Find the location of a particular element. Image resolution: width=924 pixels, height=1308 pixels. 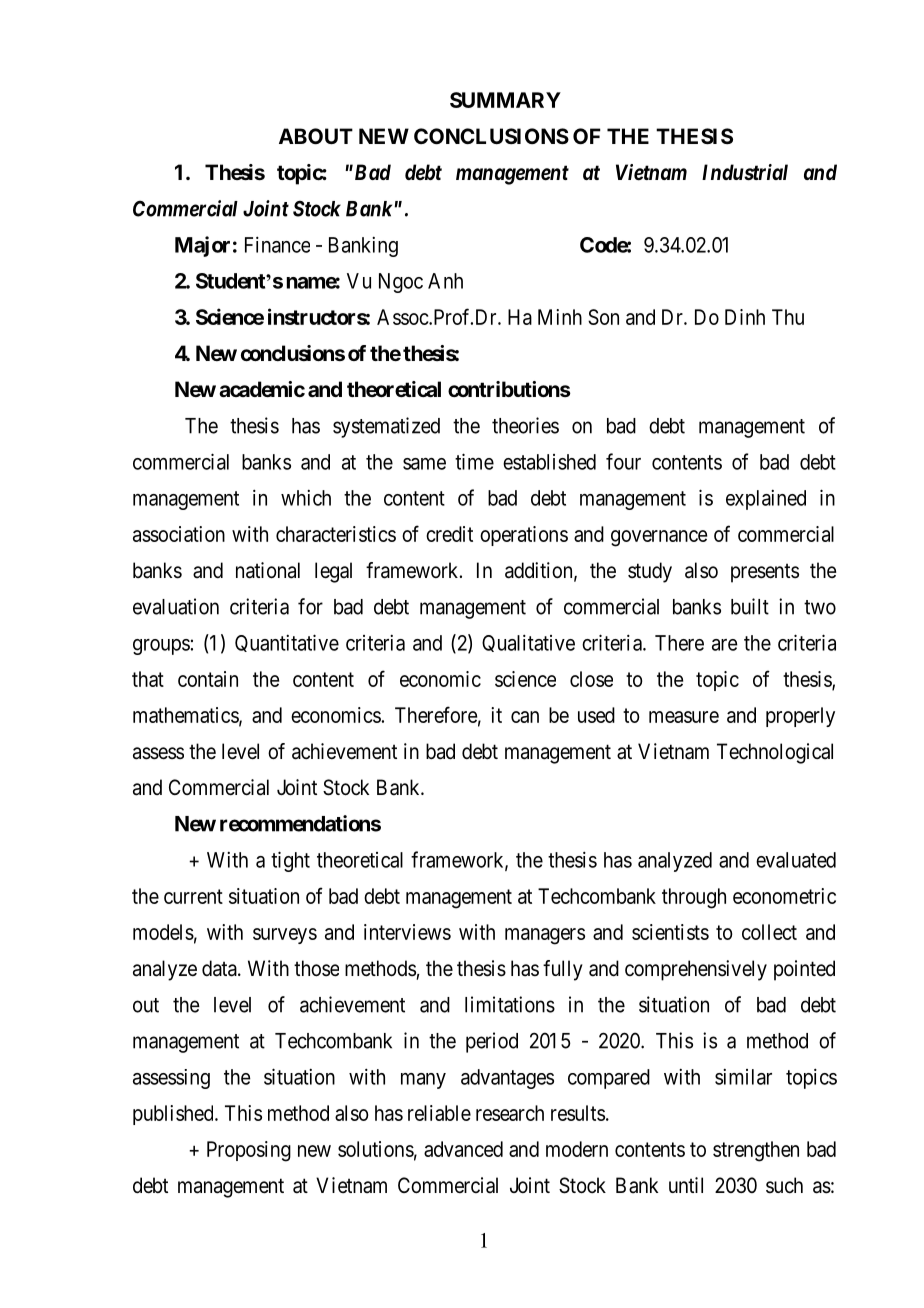

advanced is located at coordinates (463, 1149).
